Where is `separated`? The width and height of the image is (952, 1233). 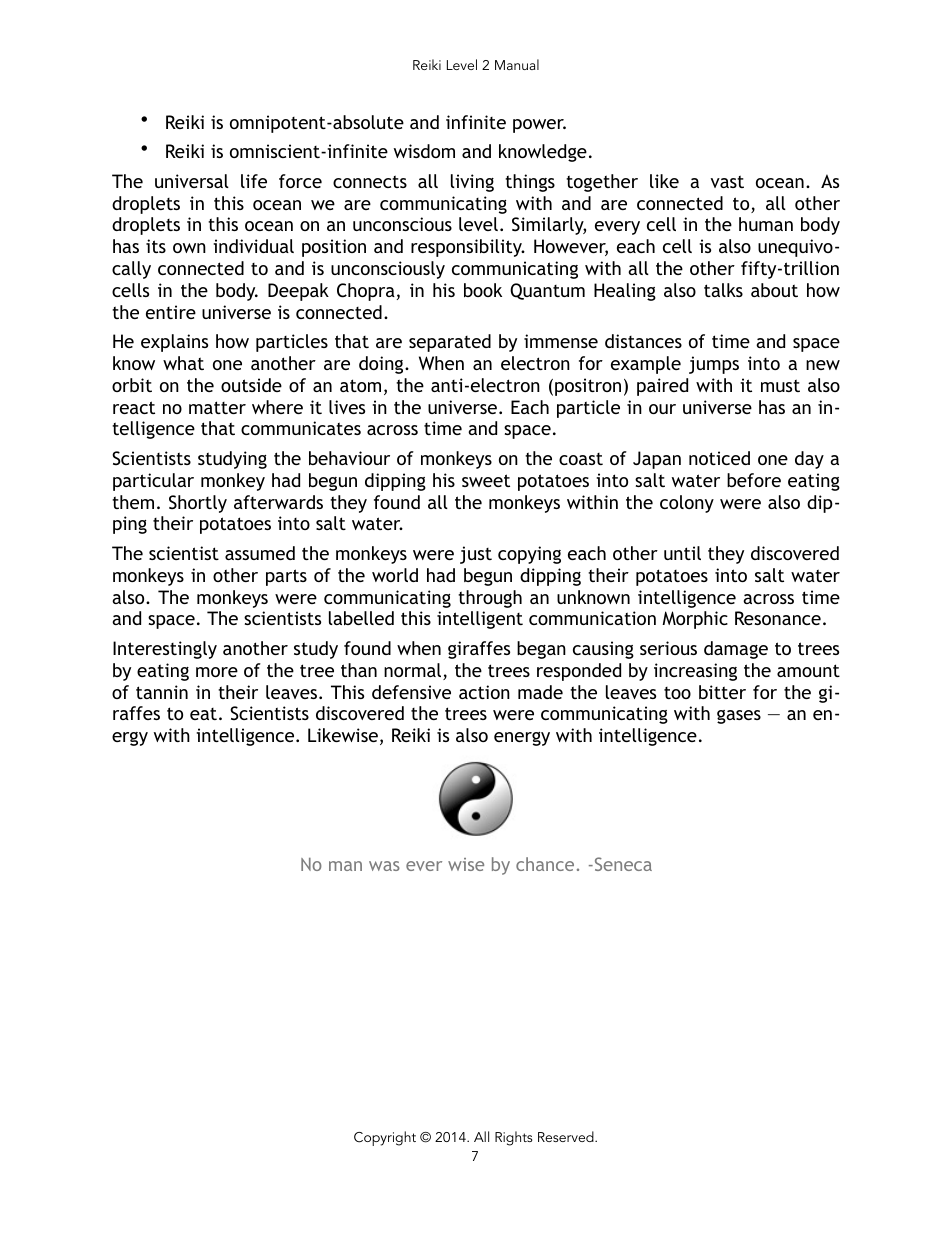
separated is located at coordinates (450, 343).
